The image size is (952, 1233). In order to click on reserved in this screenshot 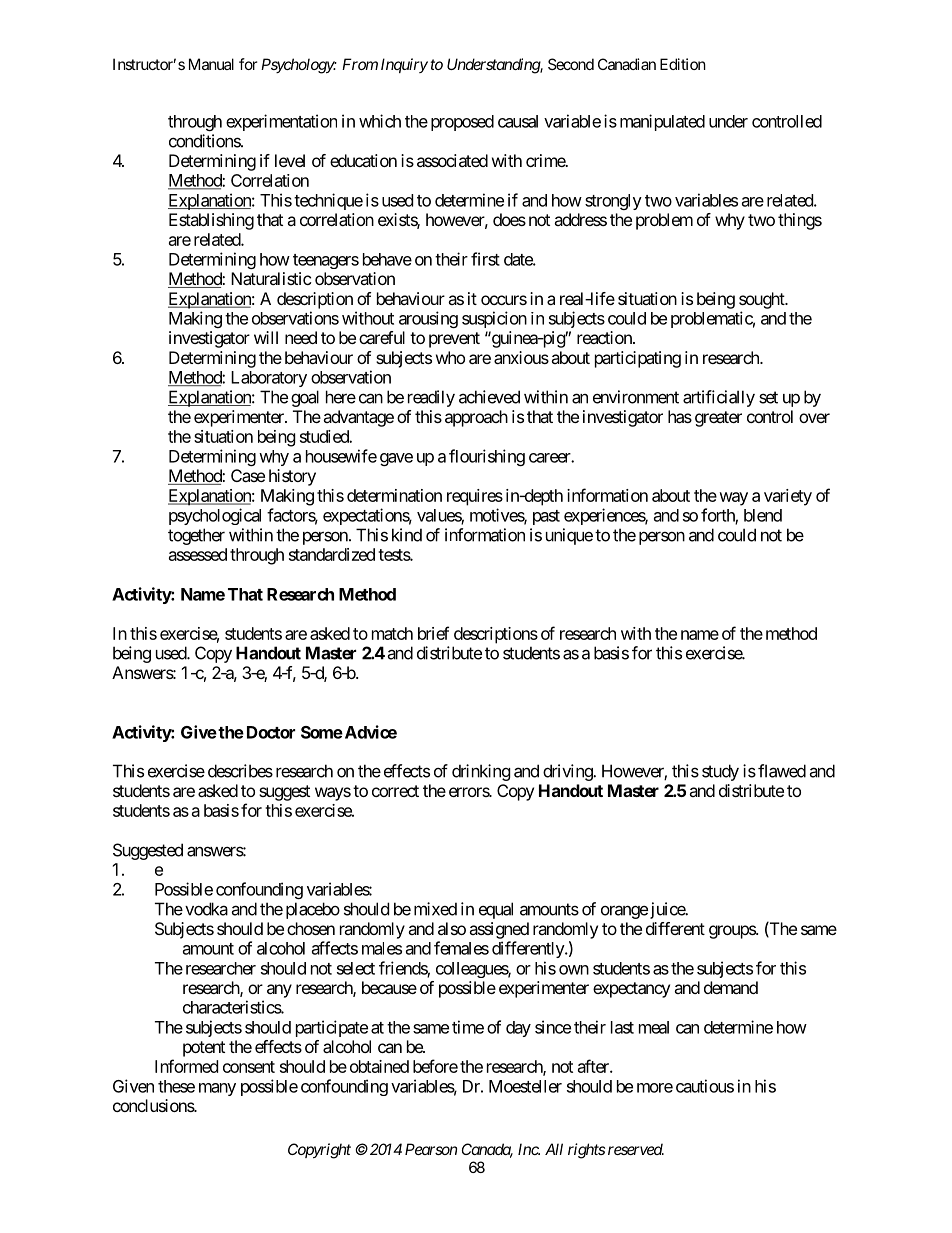, I will do `click(636, 1149)`.
